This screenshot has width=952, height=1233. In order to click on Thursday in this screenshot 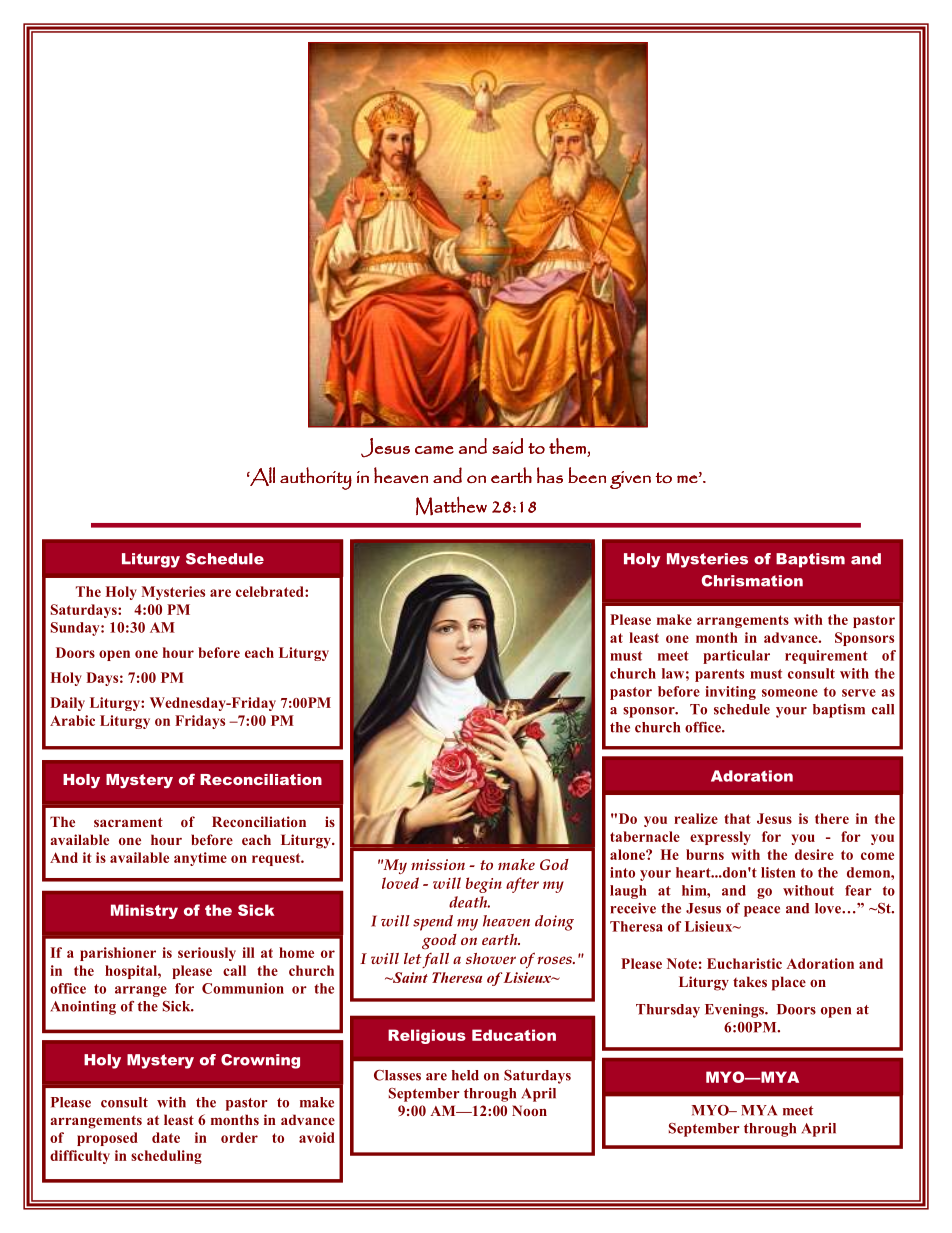, I will do `click(668, 1011)`.
